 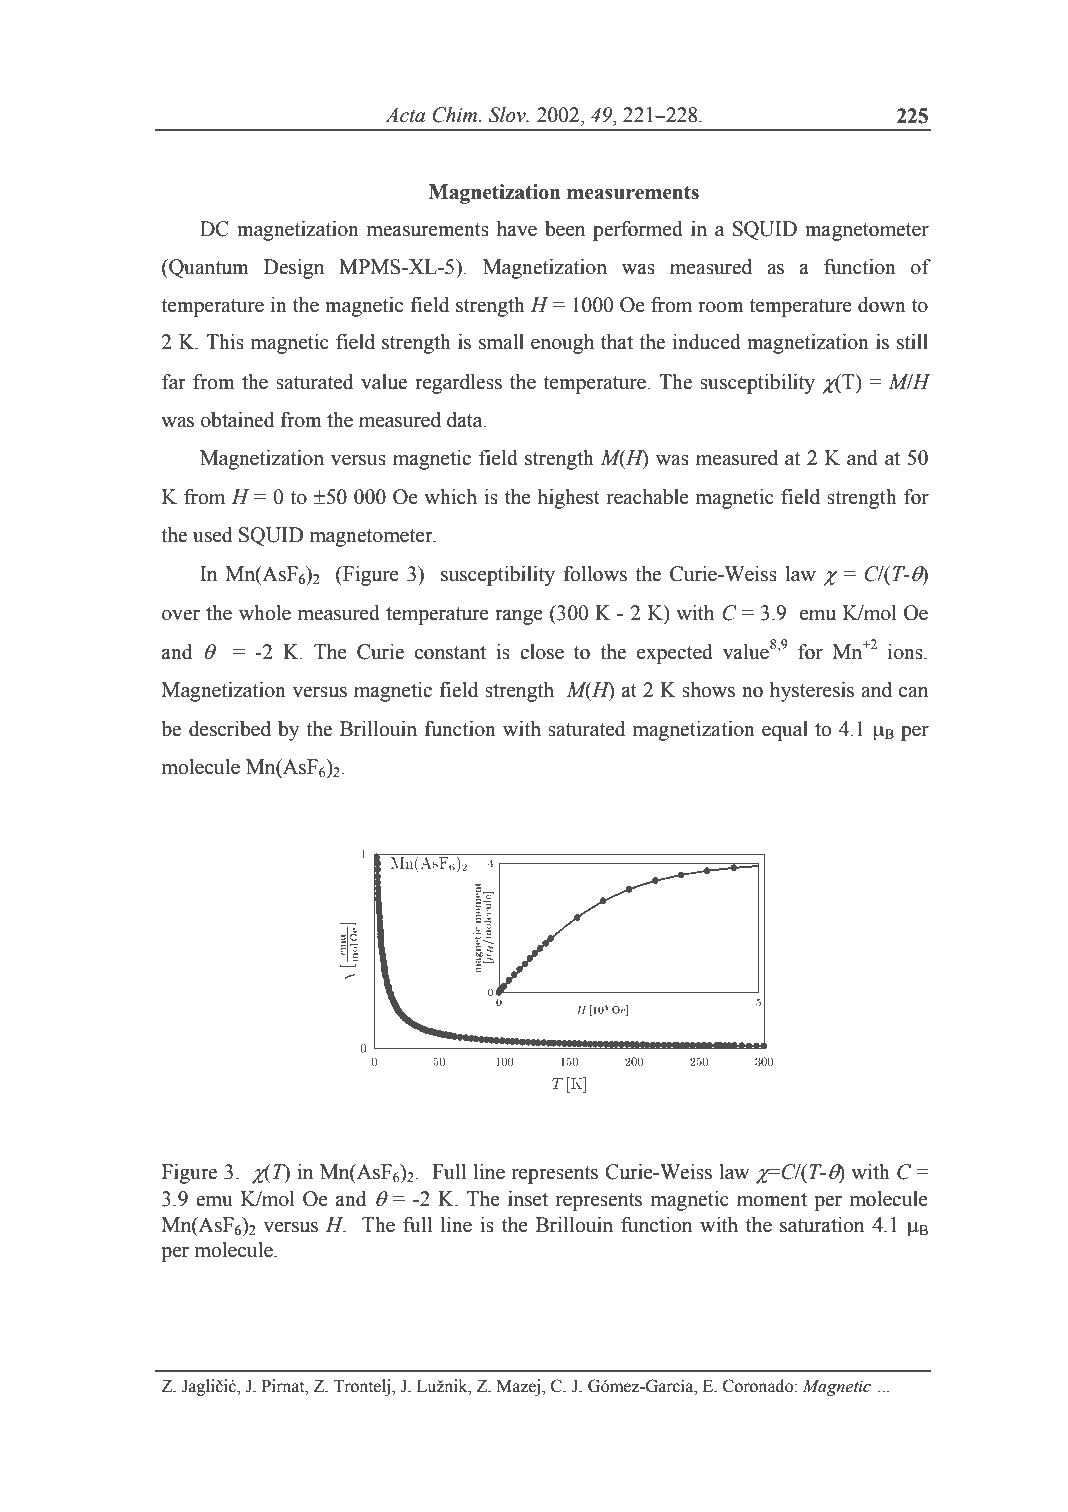 I want to click on Chim, so click(x=456, y=115).
